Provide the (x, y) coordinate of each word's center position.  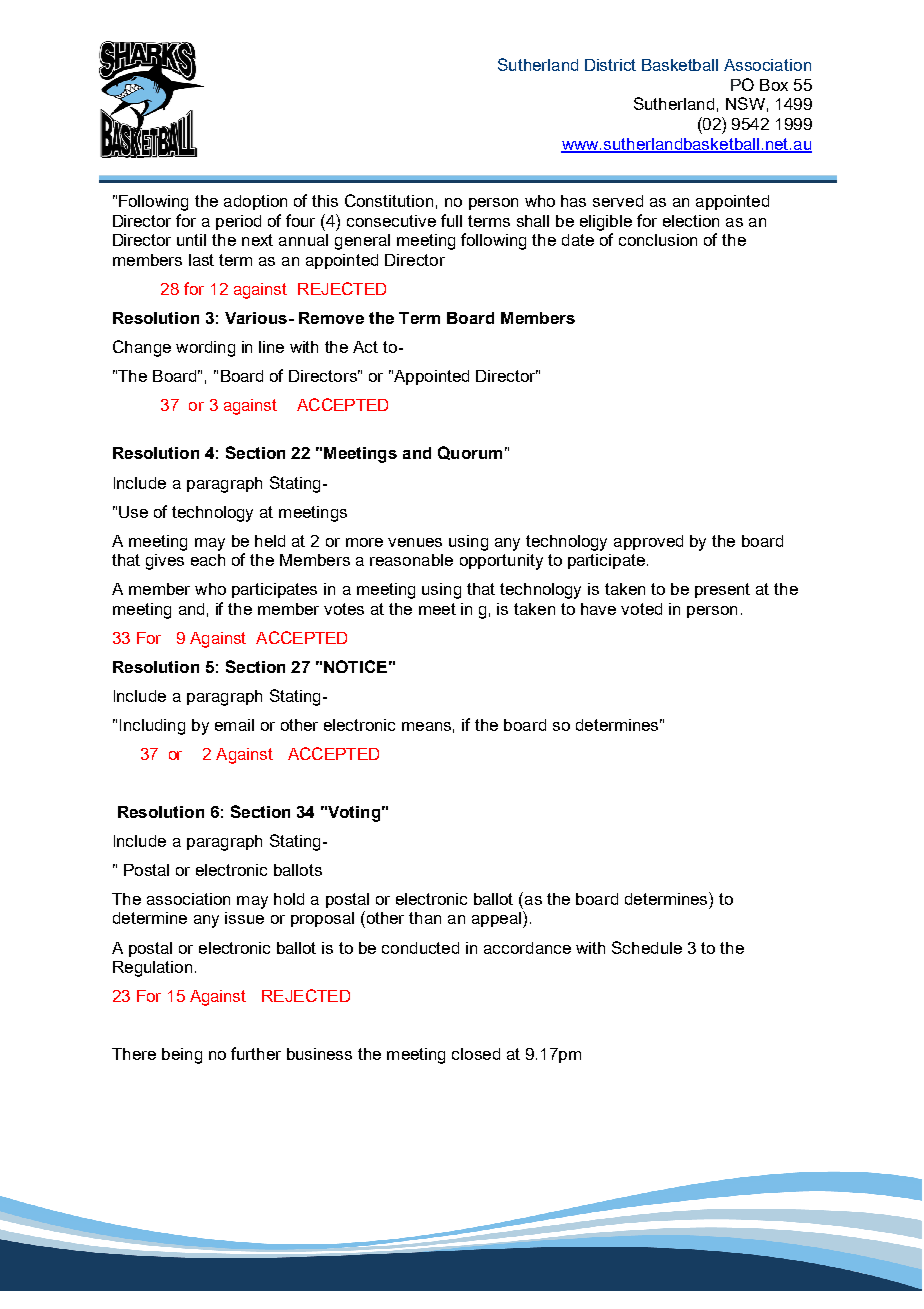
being (182, 1056)
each (208, 560)
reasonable (411, 560)
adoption (255, 202)
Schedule (647, 947)
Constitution (389, 200)
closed (476, 1054)
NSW (745, 103)
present (722, 590)
